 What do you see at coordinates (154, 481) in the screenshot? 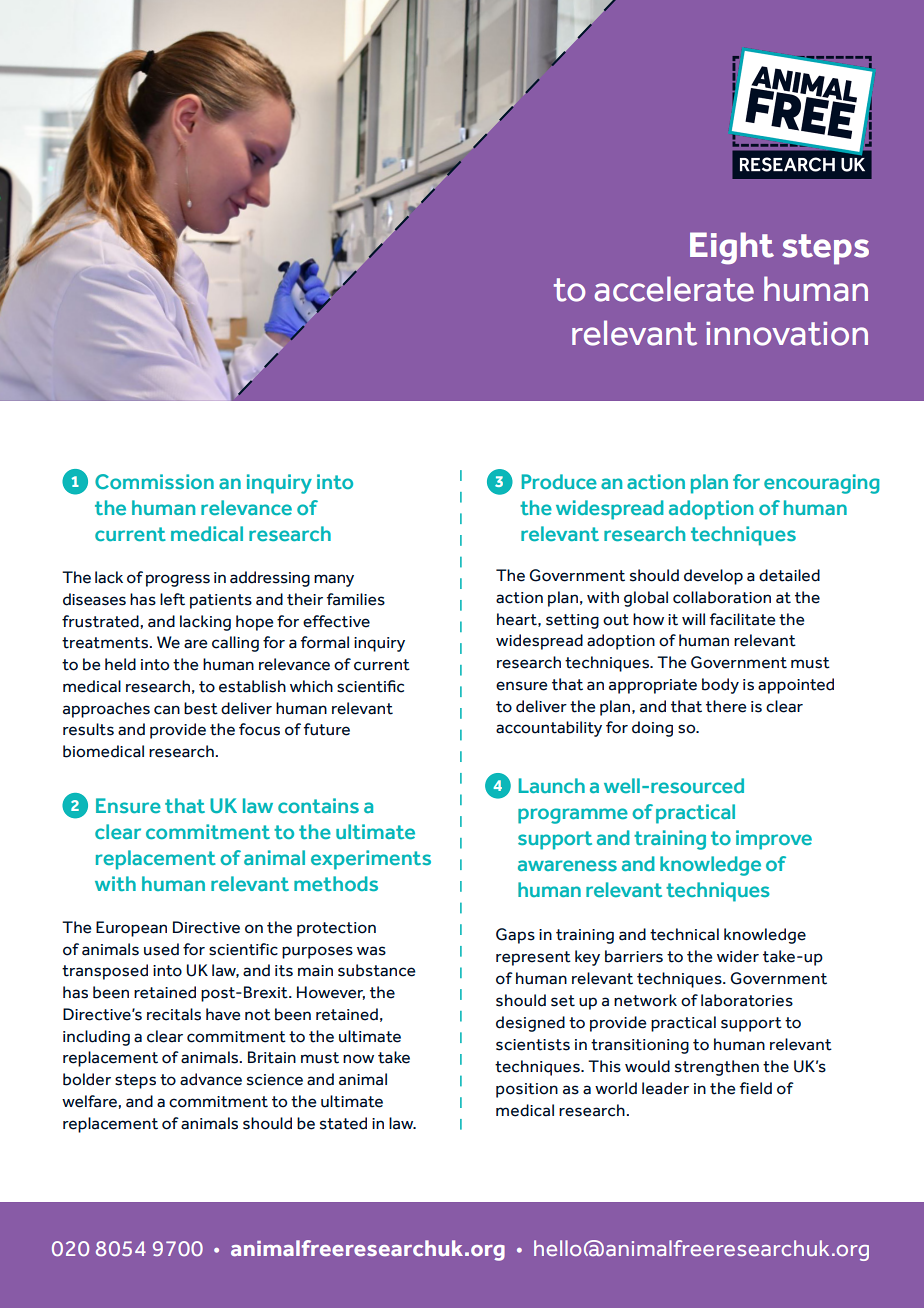
I see `Commission` at bounding box center [154, 481].
